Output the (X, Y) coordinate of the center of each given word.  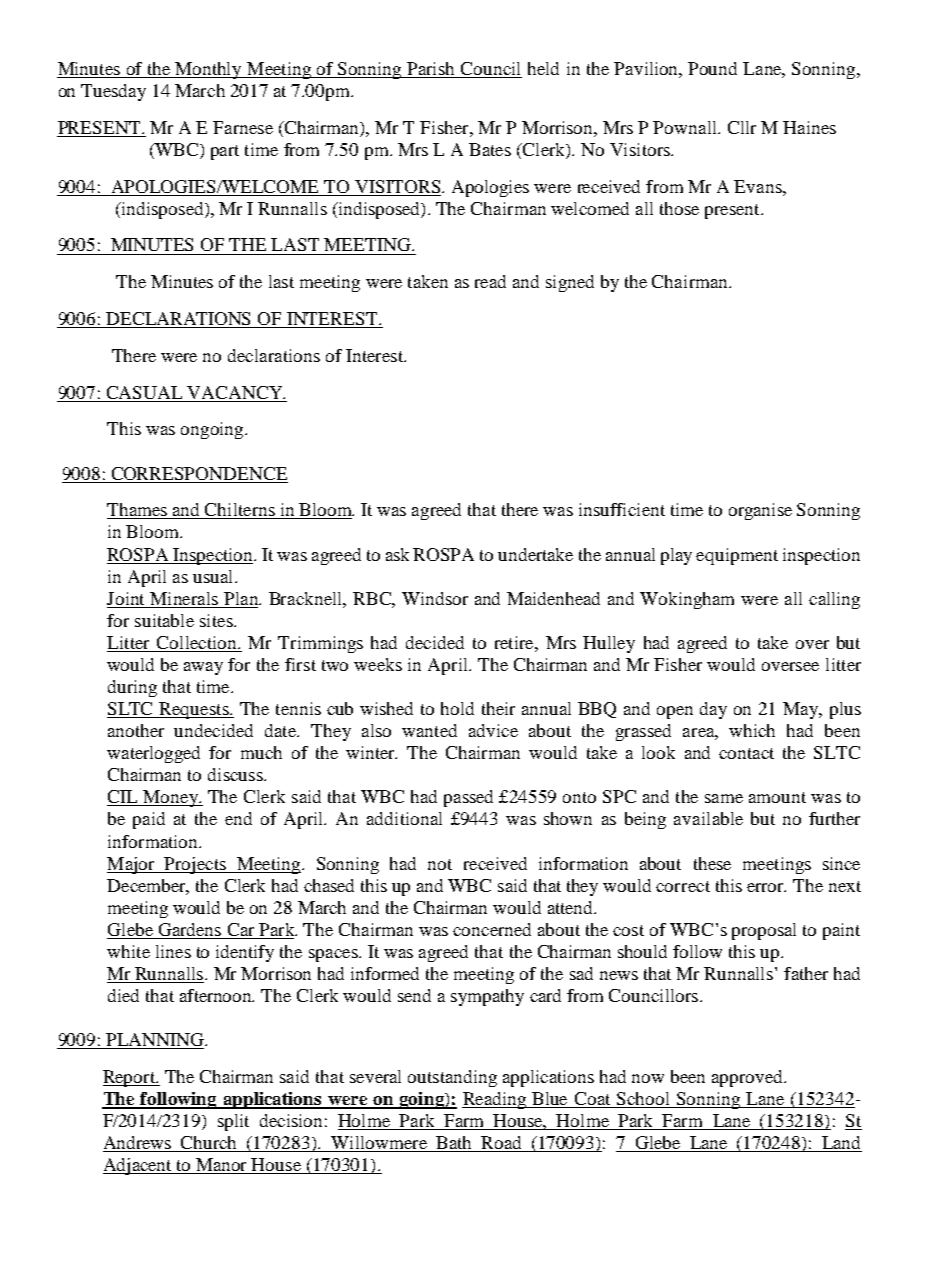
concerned (492, 929)
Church (209, 1144)
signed (570, 283)
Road (501, 1144)
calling (834, 600)
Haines (809, 127)
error (766, 887)
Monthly (209, 70)
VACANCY (236, 392)
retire (515, 642)
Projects (195, 865)
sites (217, 620)
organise (760, 511)
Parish (431, 70)
